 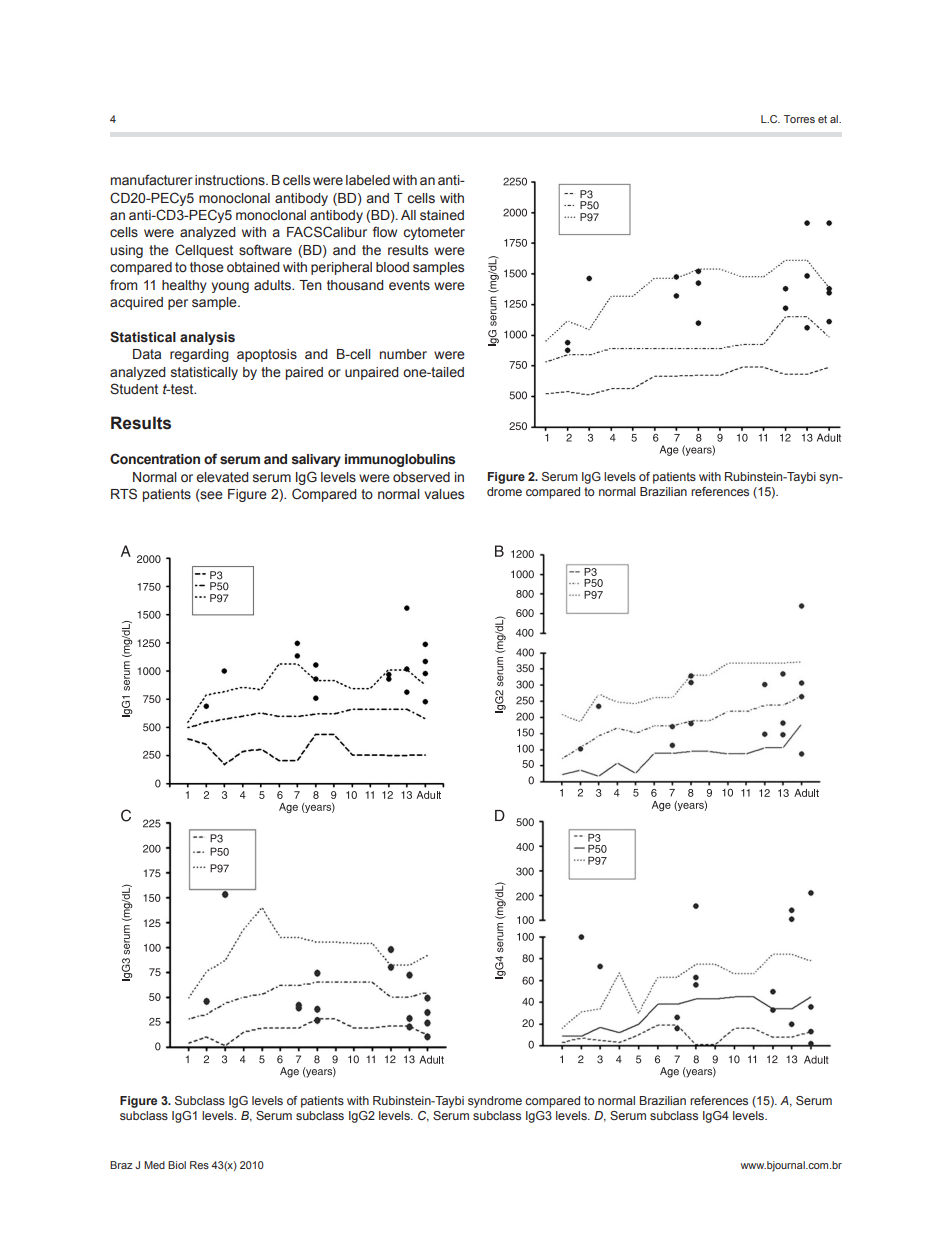 I want to click on observed, so click(x=421, y=477).
